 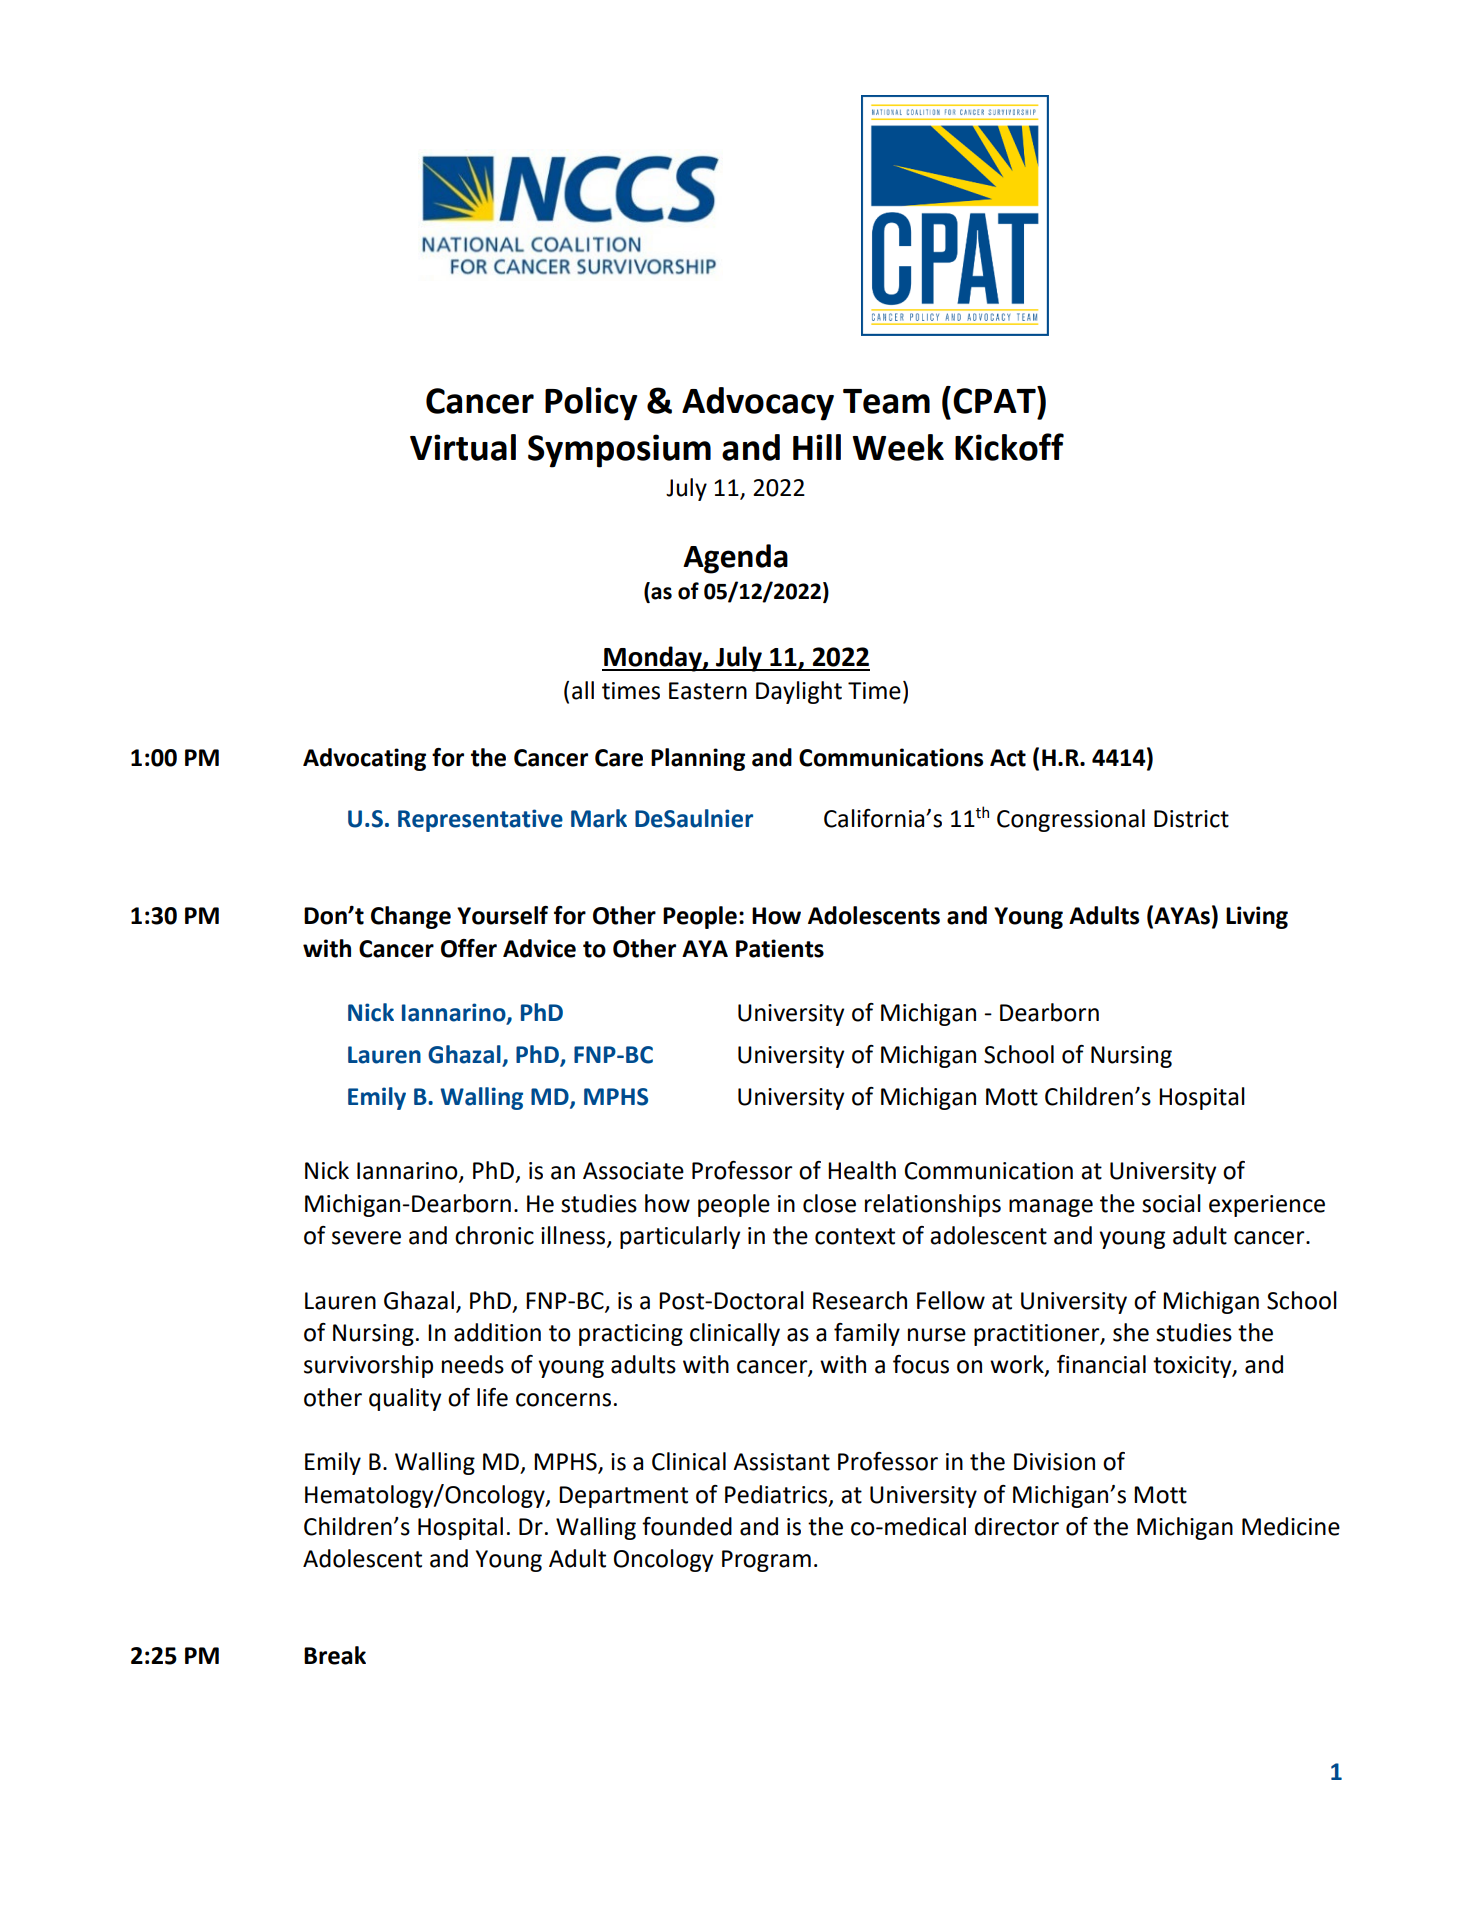 I want to click on District, so click(x=1191, y=819).
